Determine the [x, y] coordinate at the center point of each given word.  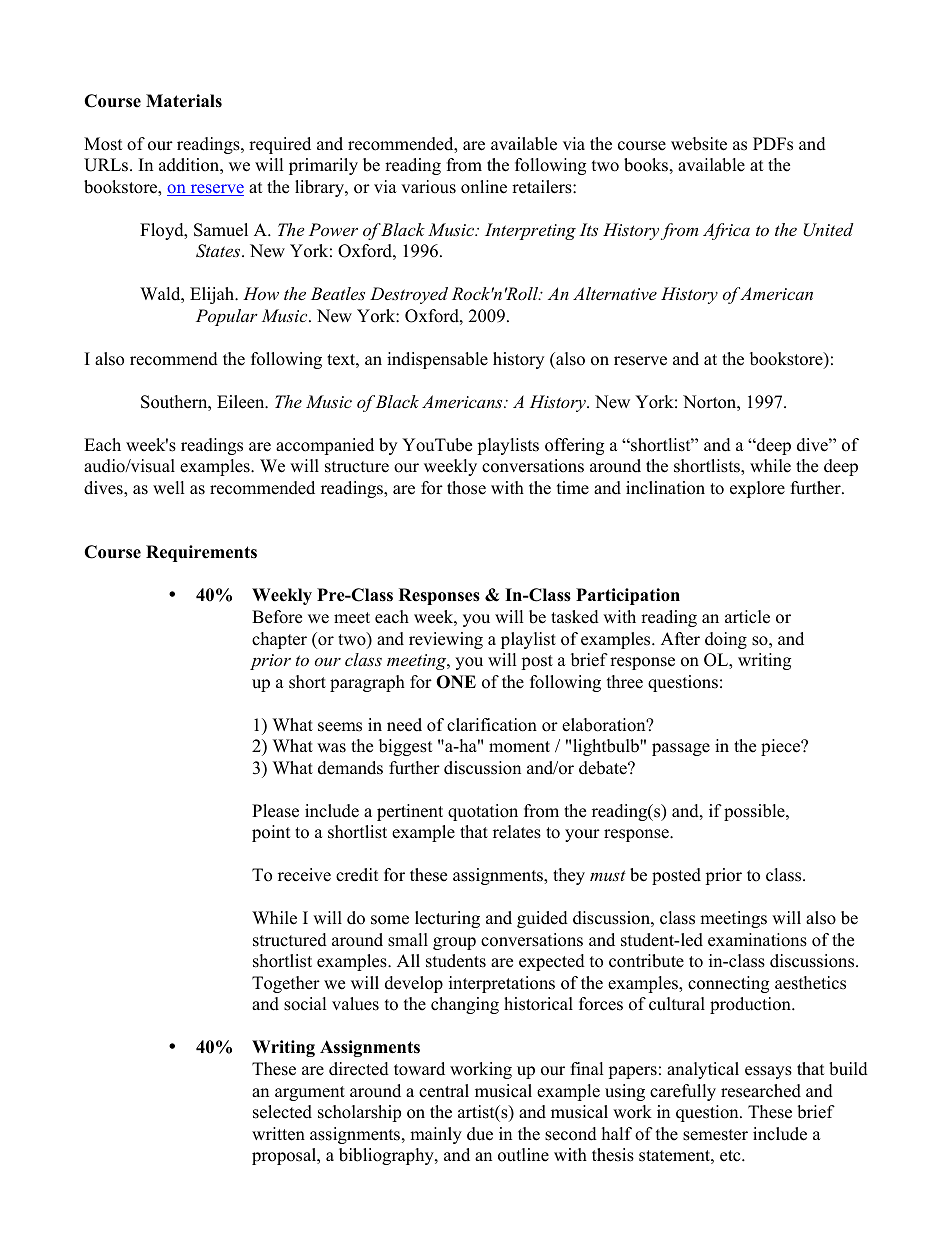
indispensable [437, 360]
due [480, 1134]
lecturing [447, 919]
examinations [757, 940]
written [278, 1134]
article [747, 617]
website [699, 144]
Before [277, 617]
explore [757, 489]
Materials [184, 101]
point [271, 833]
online [484, 187]
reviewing [446, 640]
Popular [227, 317]
